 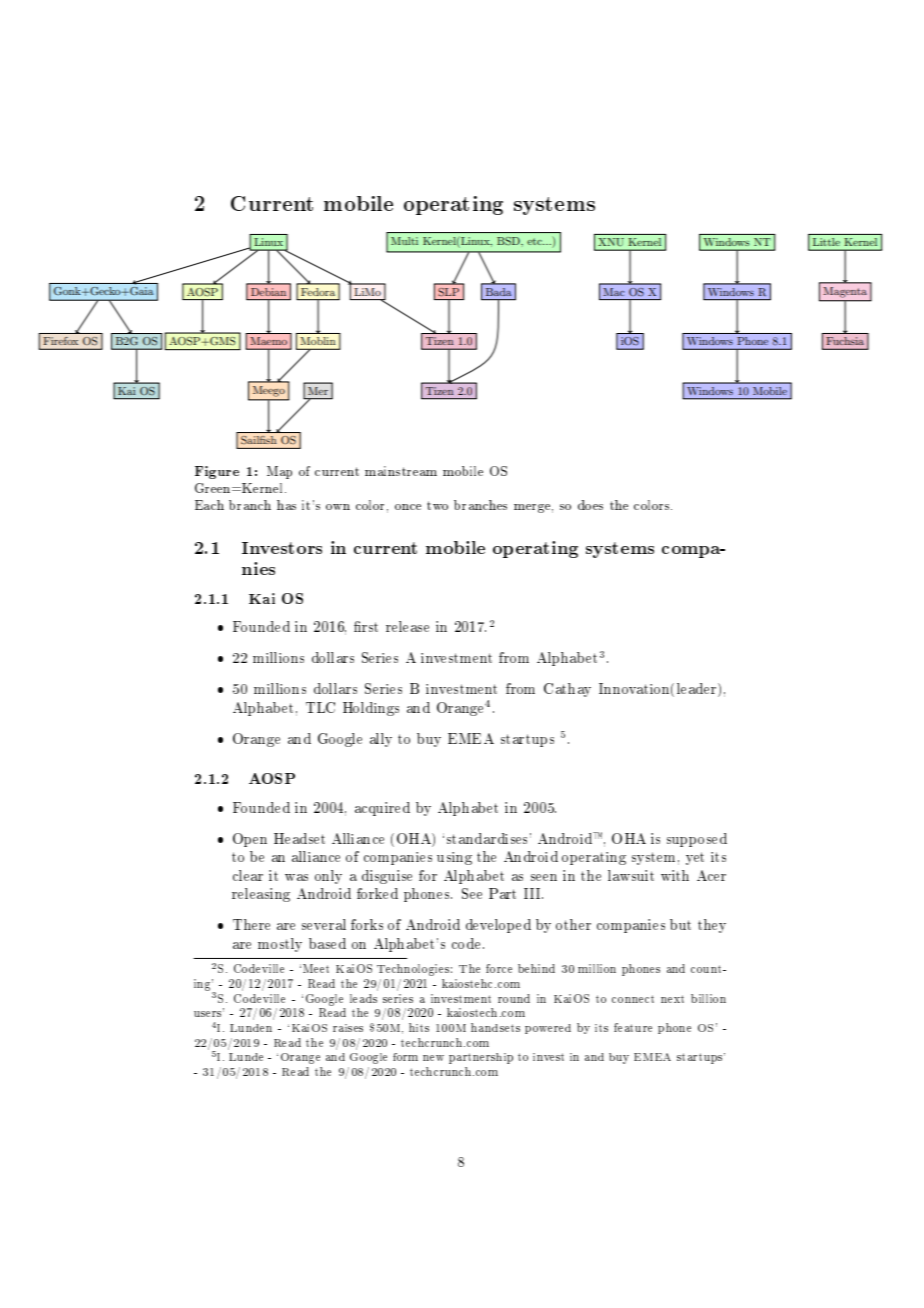 What do you see at coordinates (348, 1028) in the screenshot?
I see `raises` at bounding box center [348, 1028].
